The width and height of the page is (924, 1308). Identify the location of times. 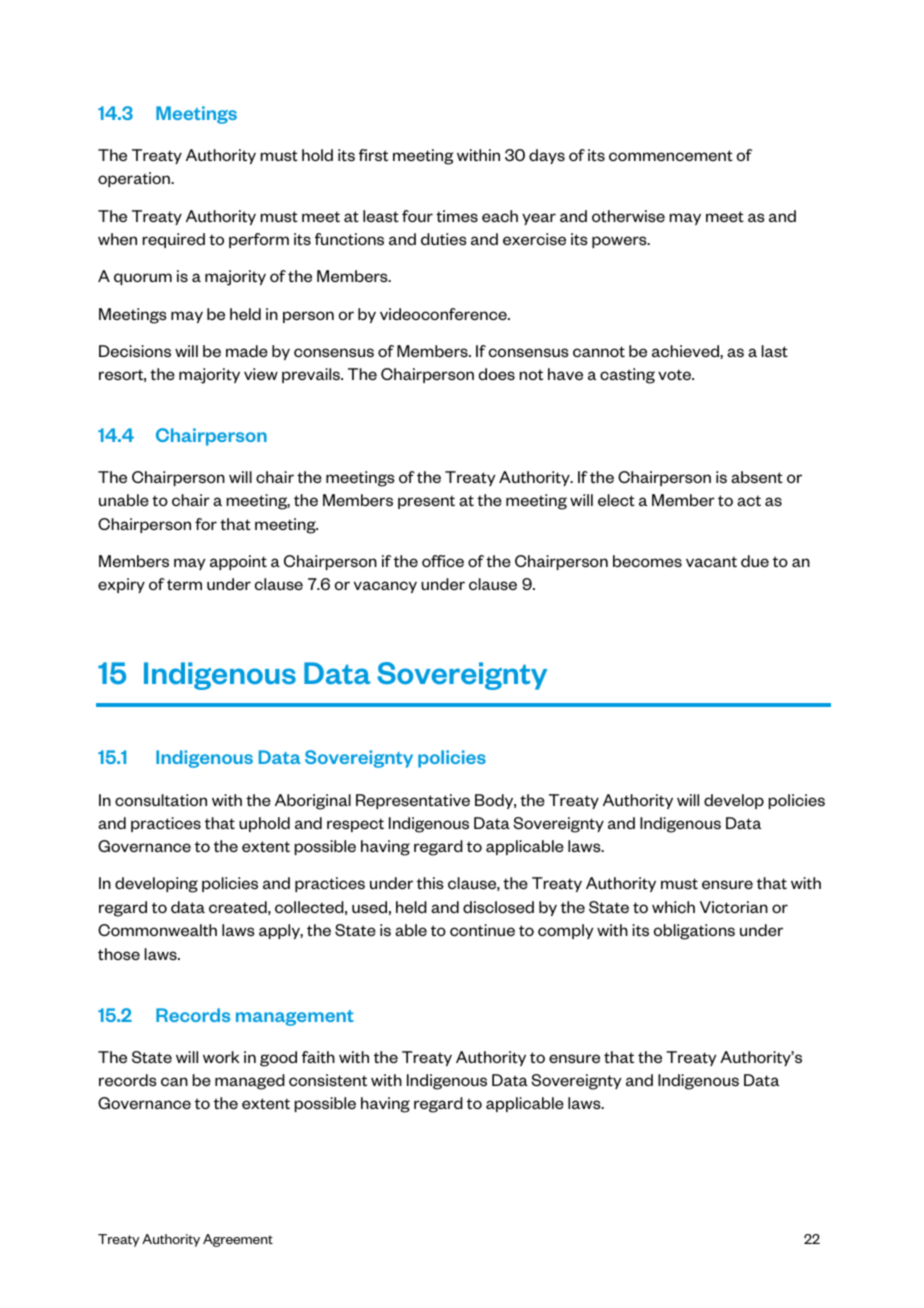
(457, 216).
